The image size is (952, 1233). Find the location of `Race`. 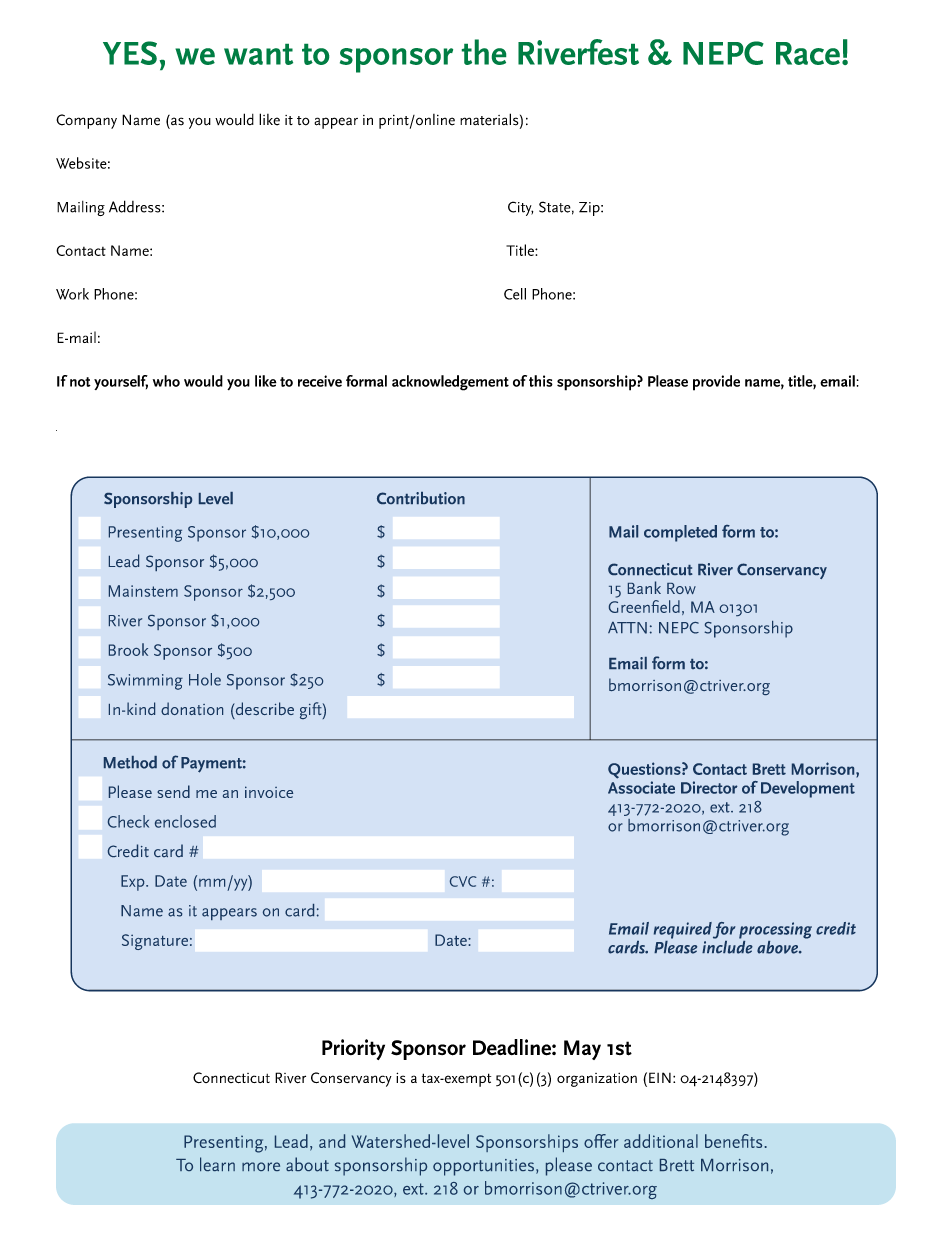

Race is located at coordinates (808, 53).
